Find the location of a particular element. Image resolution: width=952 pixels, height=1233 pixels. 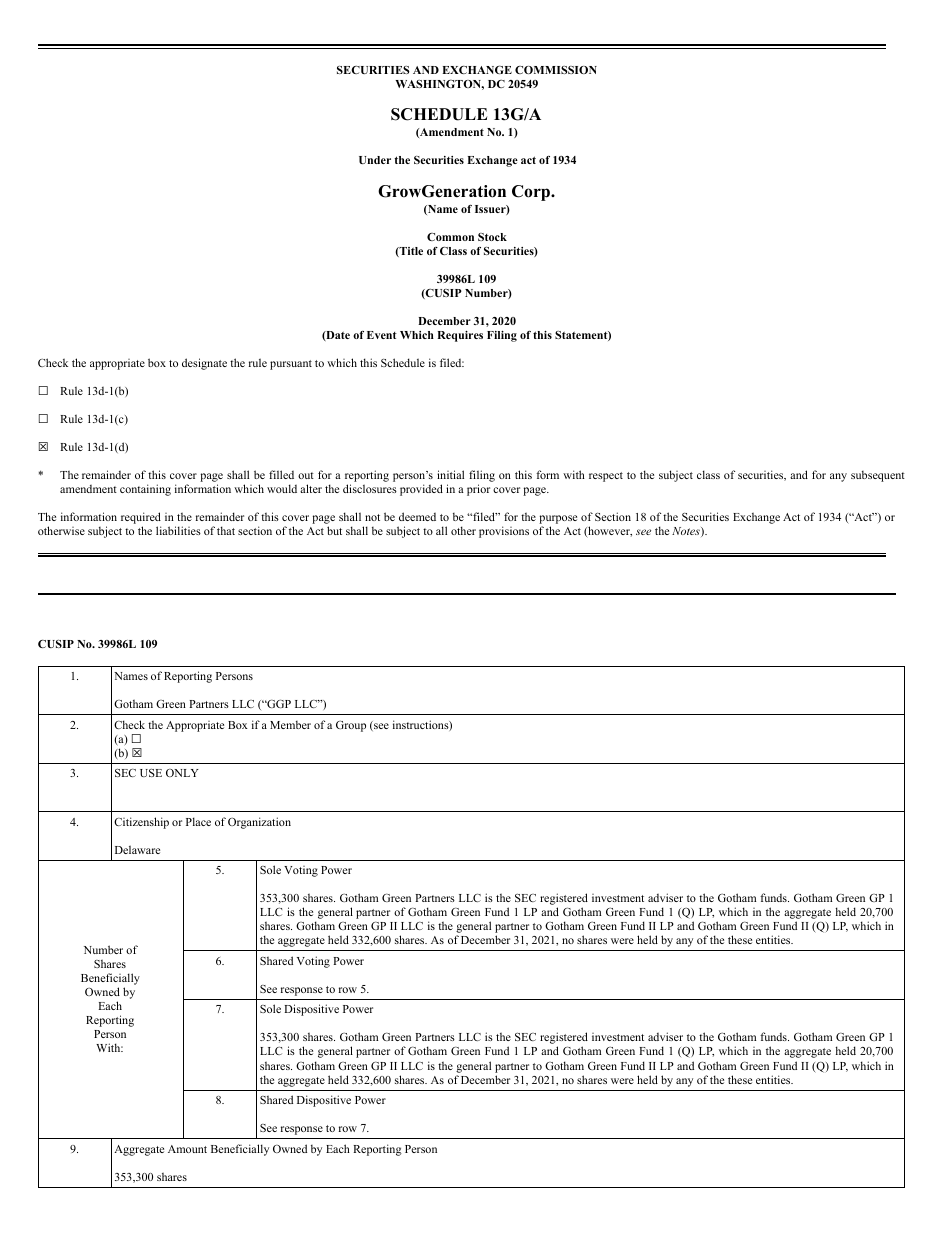

Corp is located at coordinates (532, 193).
